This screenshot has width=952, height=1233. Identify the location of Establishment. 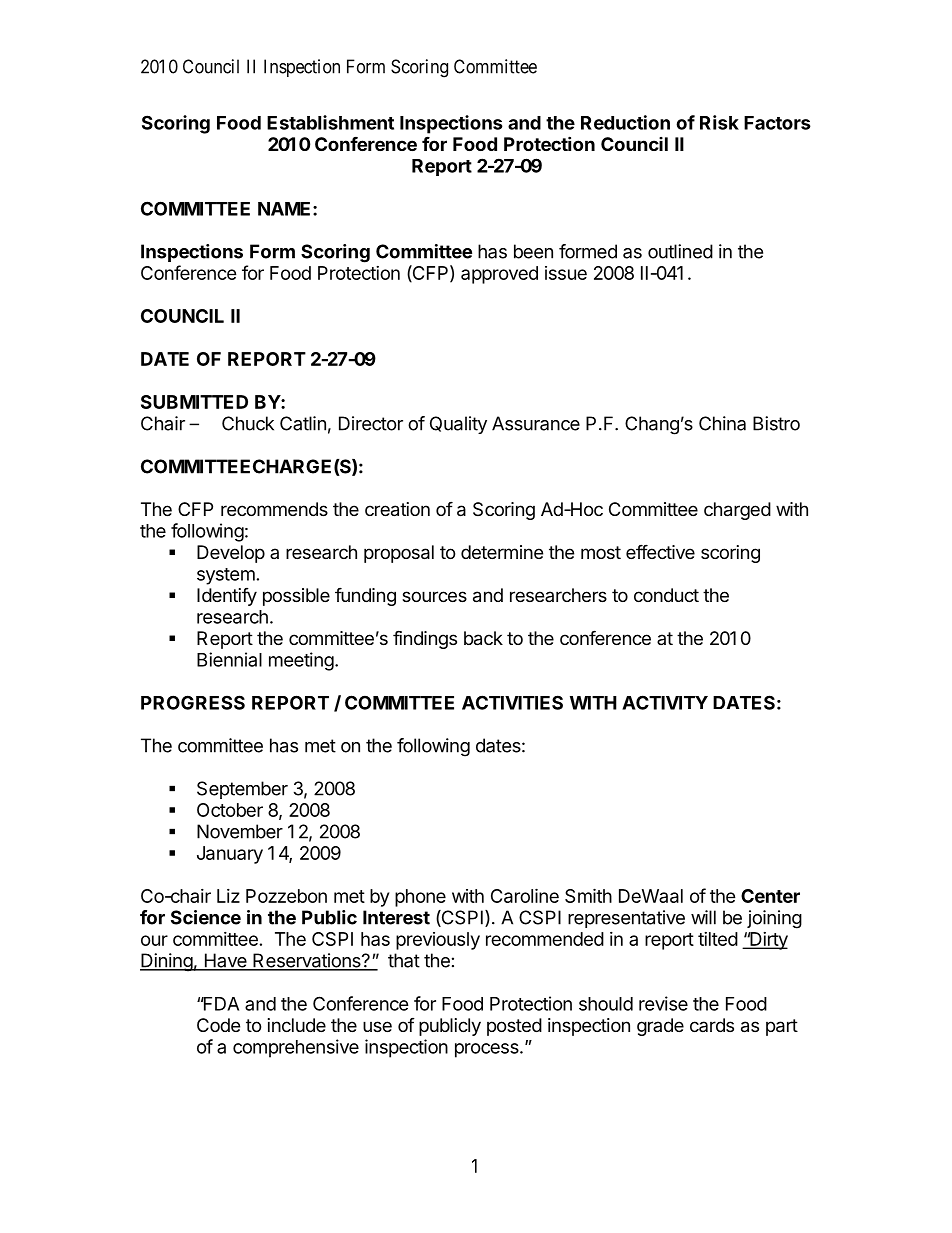
(330, 122).
